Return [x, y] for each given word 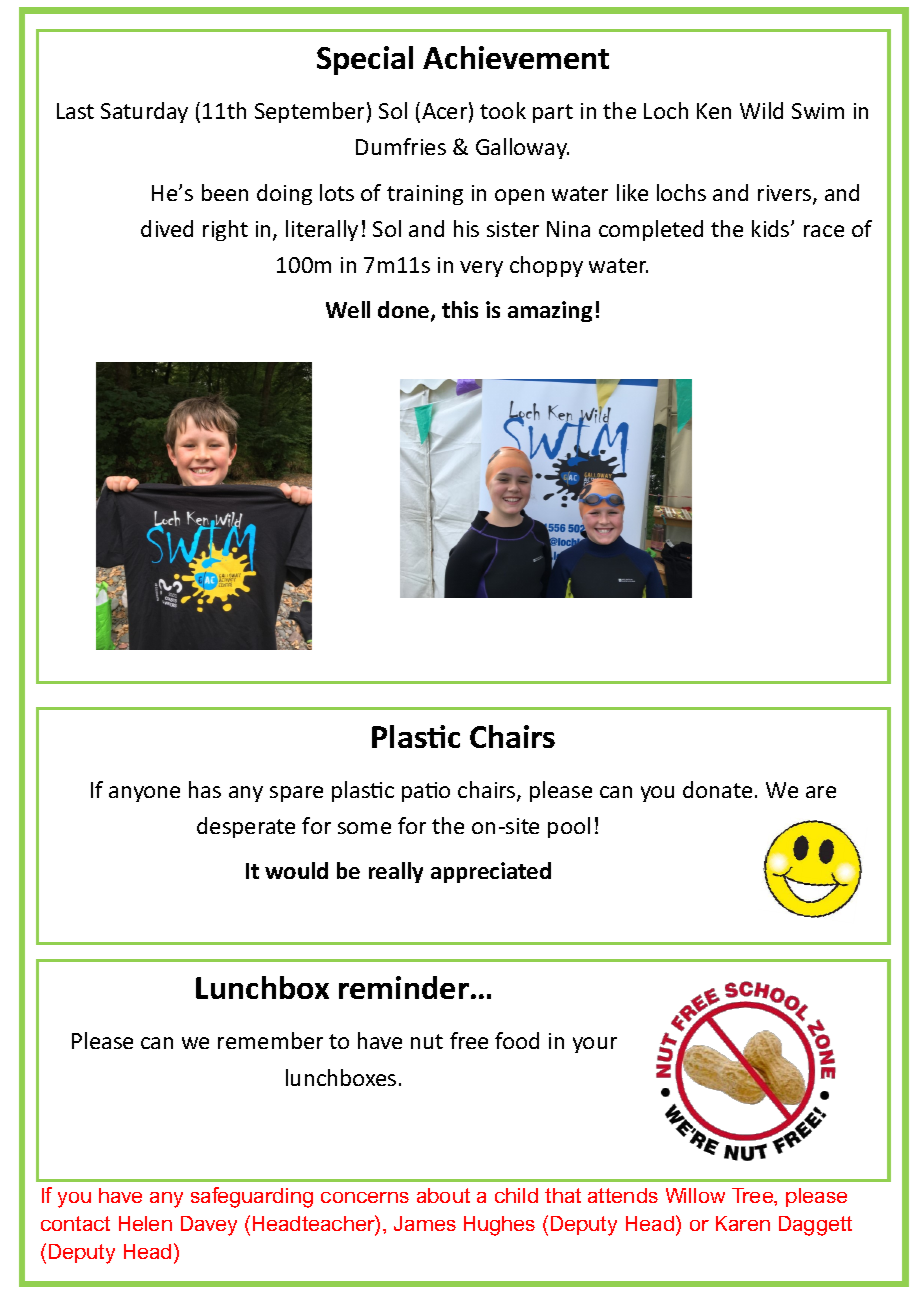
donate [717, 789]
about [443, 1195]
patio [426, 792]
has [205, 789]
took [503, 110]
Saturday [144, 112]
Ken [714, 111]
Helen [145, 1223]
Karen [743, 1223]
